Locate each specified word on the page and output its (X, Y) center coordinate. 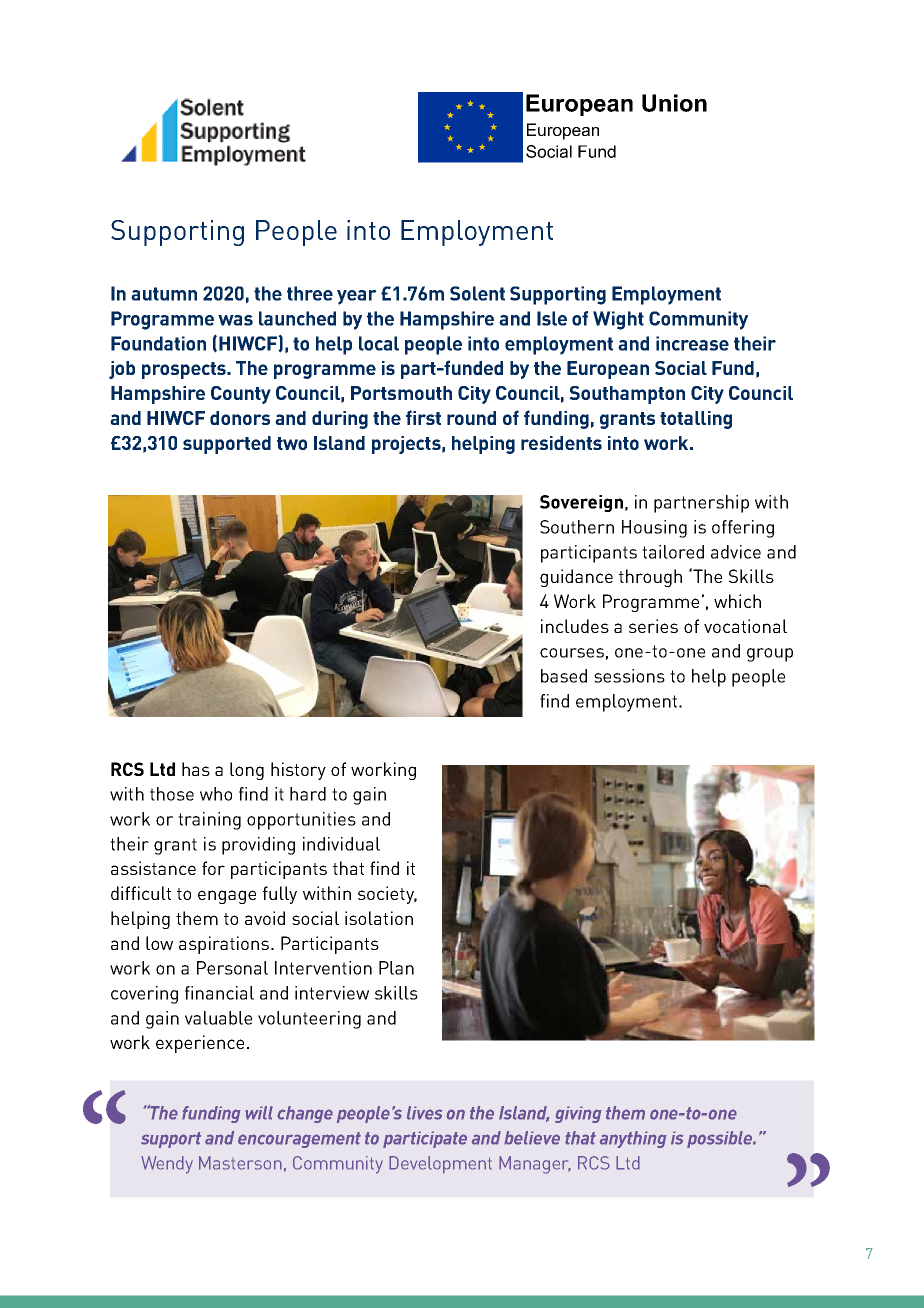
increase (692, 343)
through (650, 578)
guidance (576, 578)
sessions (629, 676)
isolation (379, 918)
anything (633, 1139)
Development (440, 1165)
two (292, 443)
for (213, 868)
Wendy (167, 1165)
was (235, 320)
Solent (477, 293)
